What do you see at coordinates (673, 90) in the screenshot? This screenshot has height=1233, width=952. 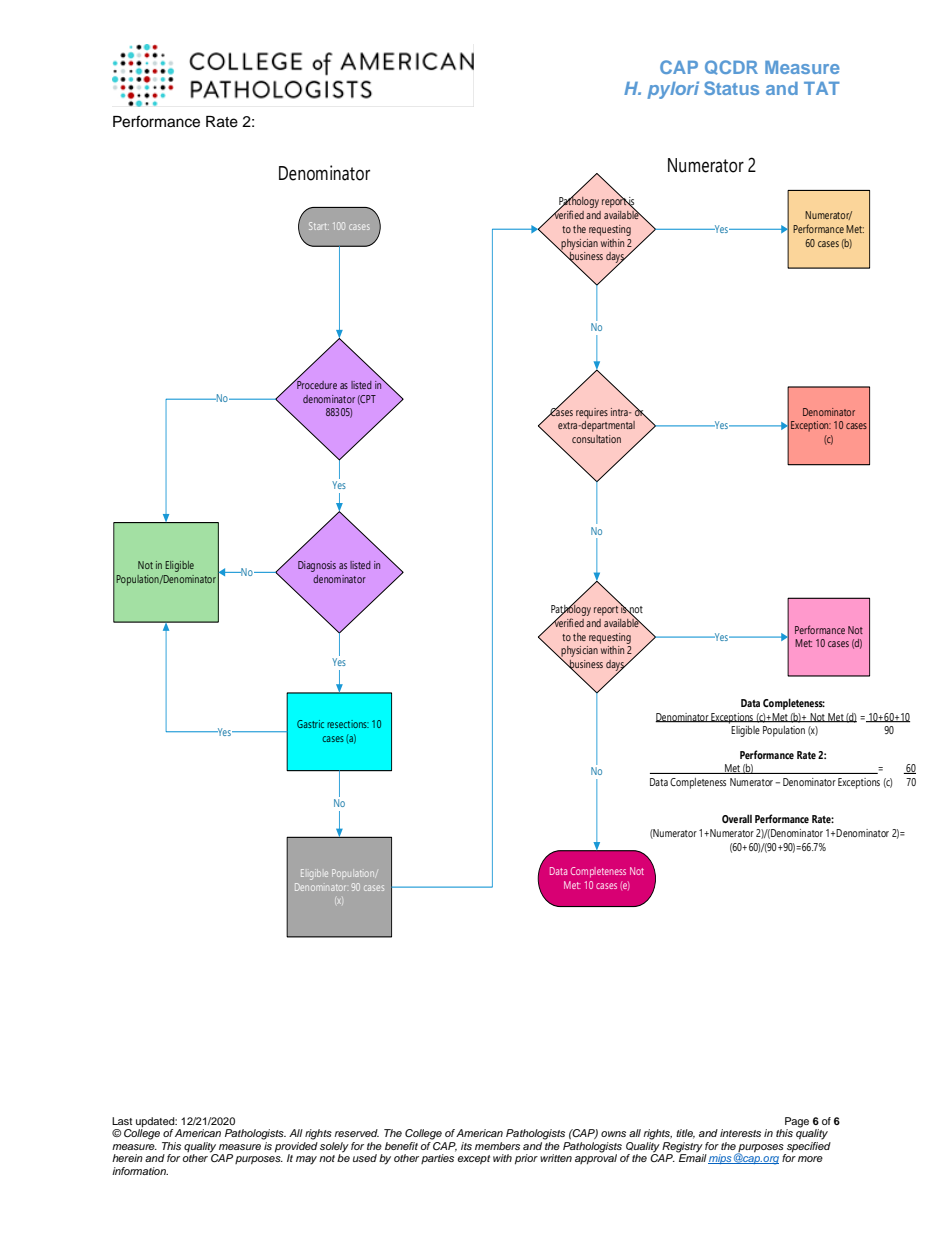 I see `pylori` at bounding box center [673, 90].
